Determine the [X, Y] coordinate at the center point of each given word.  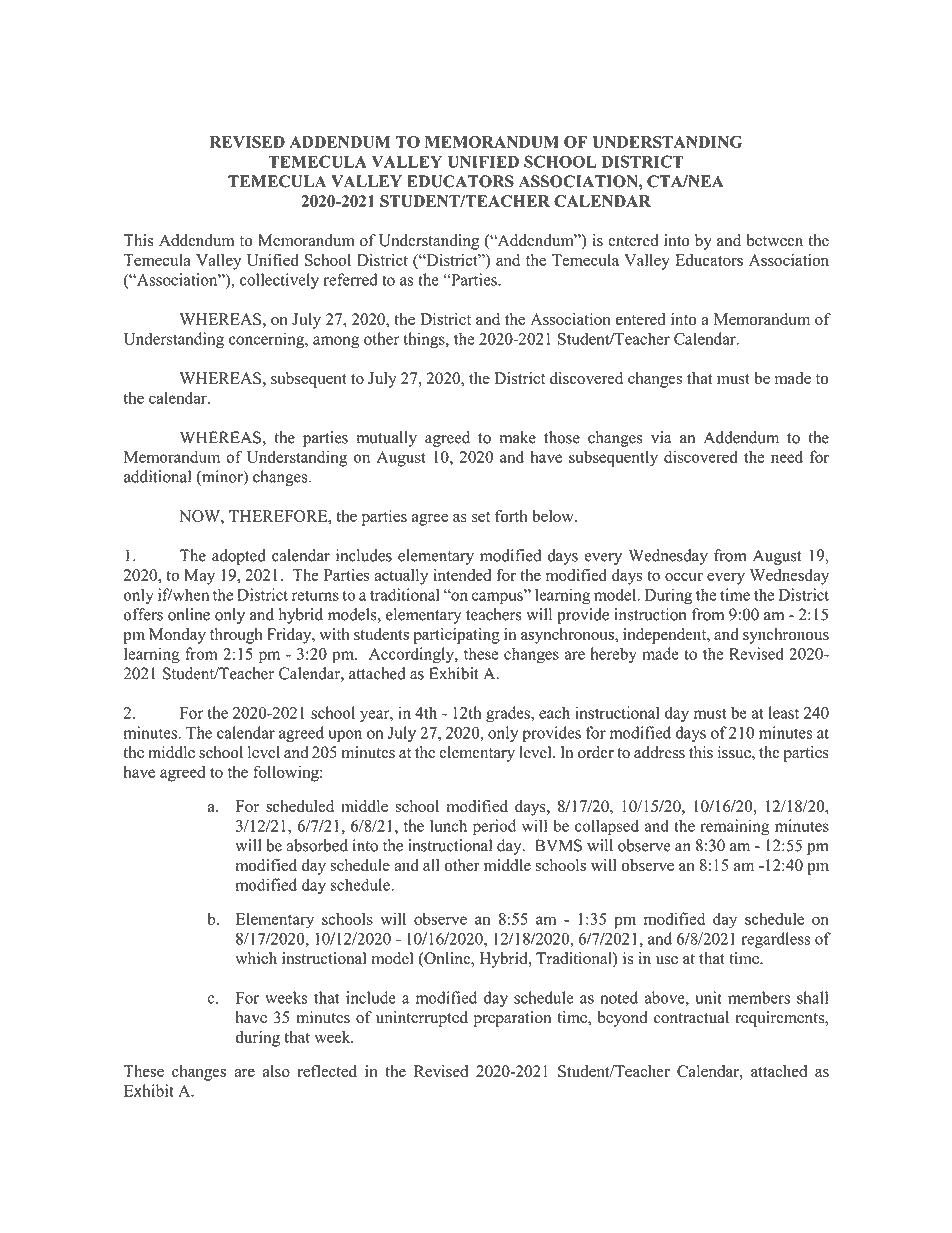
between [775, 240]
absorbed [317, 845]
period [494, 827]
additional [157, 476]
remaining [735, 827]
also [276, 1071]
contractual [691, 1017]
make [518, 437]
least [784, 712]
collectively [279, 281]
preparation [512, 1019]
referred [350, 279]
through [236, 636]
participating [456, 636]
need [787, 456]
